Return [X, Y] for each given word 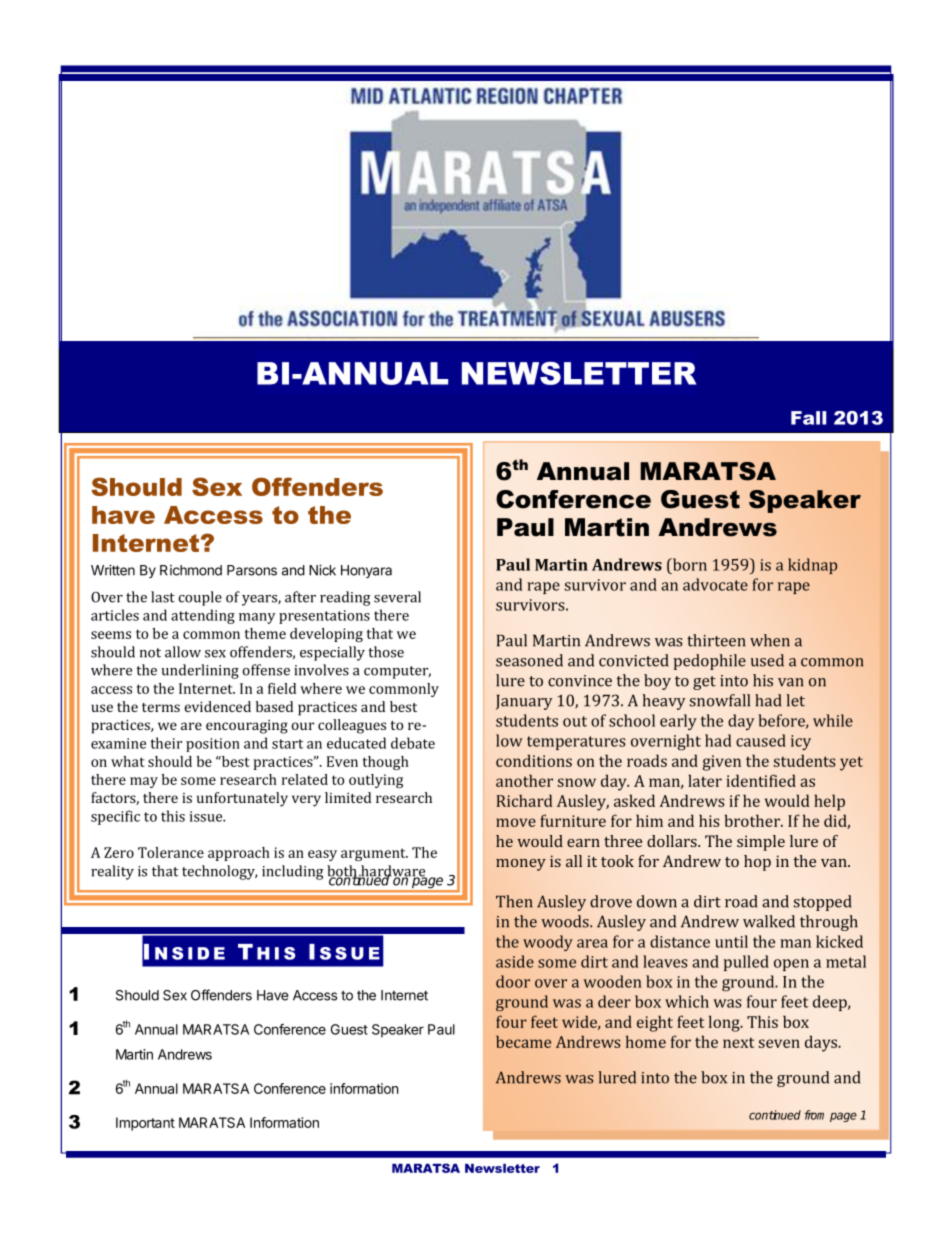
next [738, 1042]
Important [145, 1124]
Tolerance [171, 852]
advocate [715, 584]
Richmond [191, 570]
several [397, 597]
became [523, 1041]
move [516, 822]
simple [761, 843]
